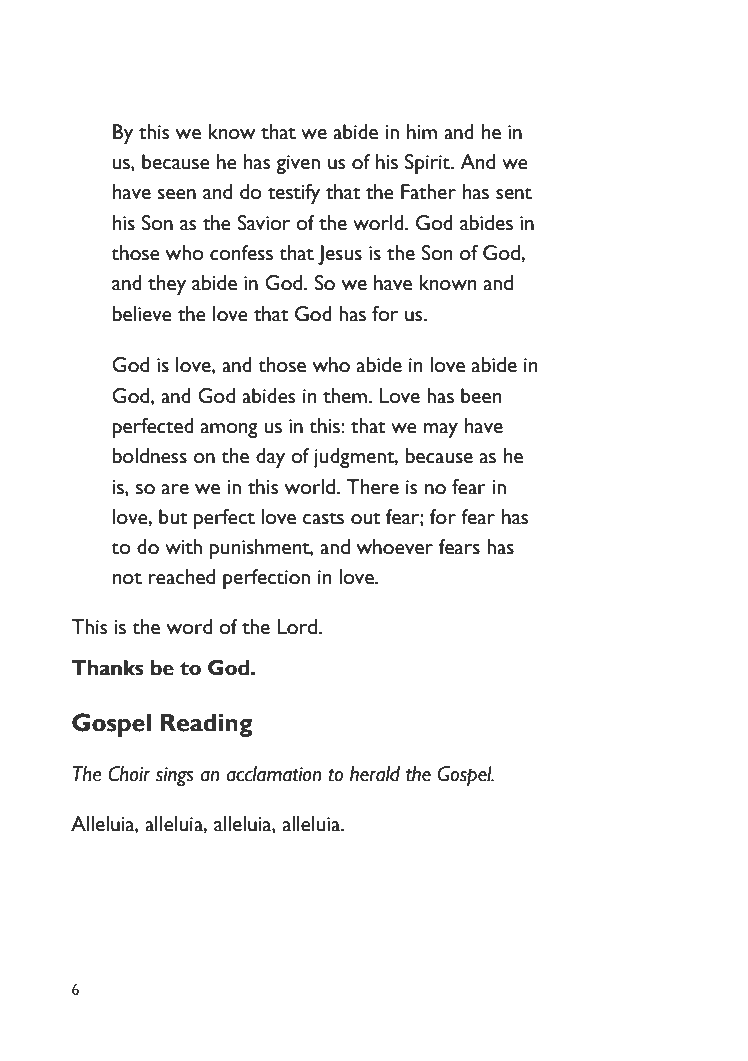 The height and width of the document is (1061, 748). What do you see at coordinates (428, 164) in the document?
I see `Spirit` at bounding box center [428, 164].
